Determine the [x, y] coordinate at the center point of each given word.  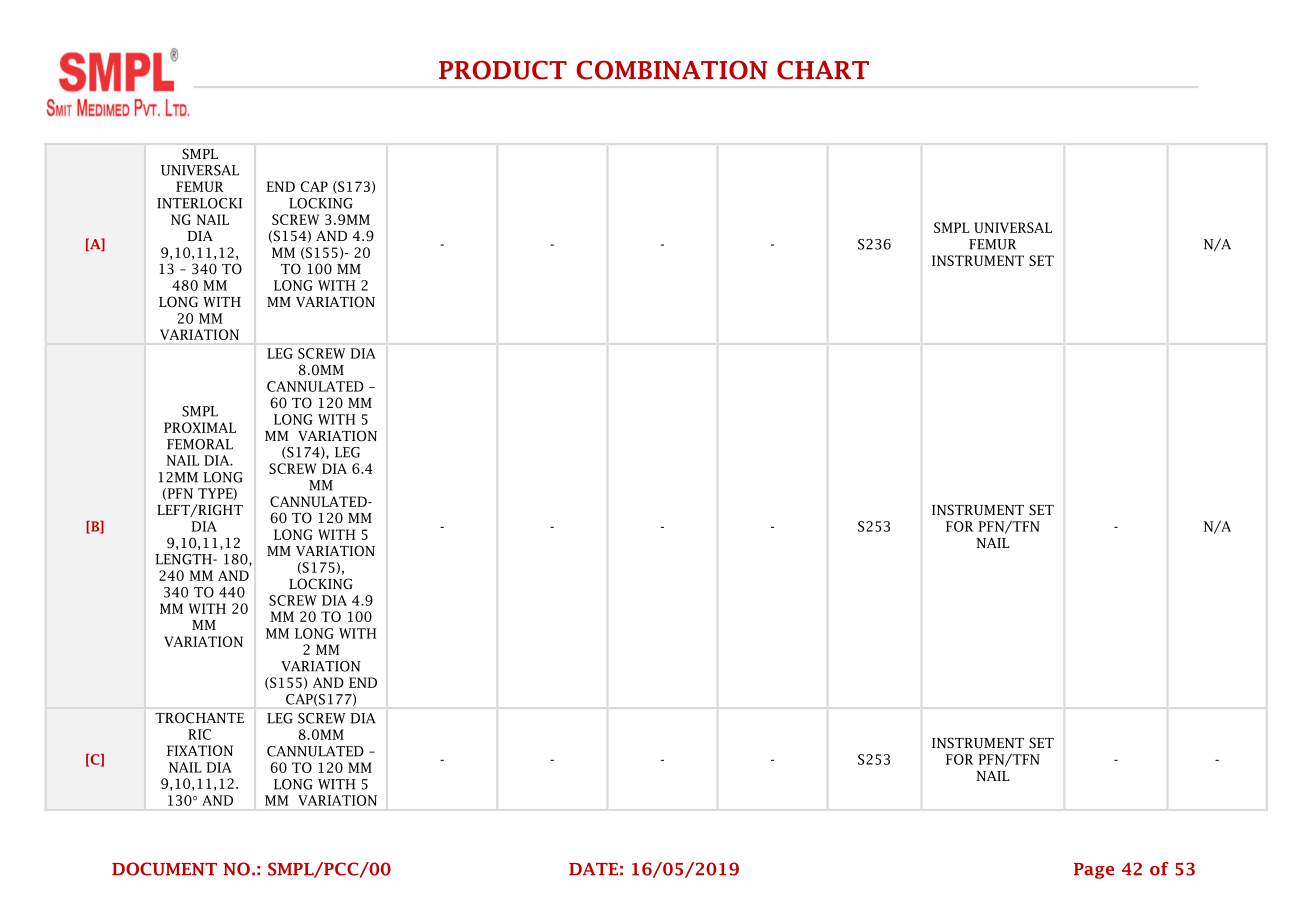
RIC [199, 734]
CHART [823, 70]
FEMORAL [200, 444]
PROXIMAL [200, 427]
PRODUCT [503, 70]
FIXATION [200, 750]
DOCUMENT [164, 869]
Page [1094, 871]
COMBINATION [671, 70]
